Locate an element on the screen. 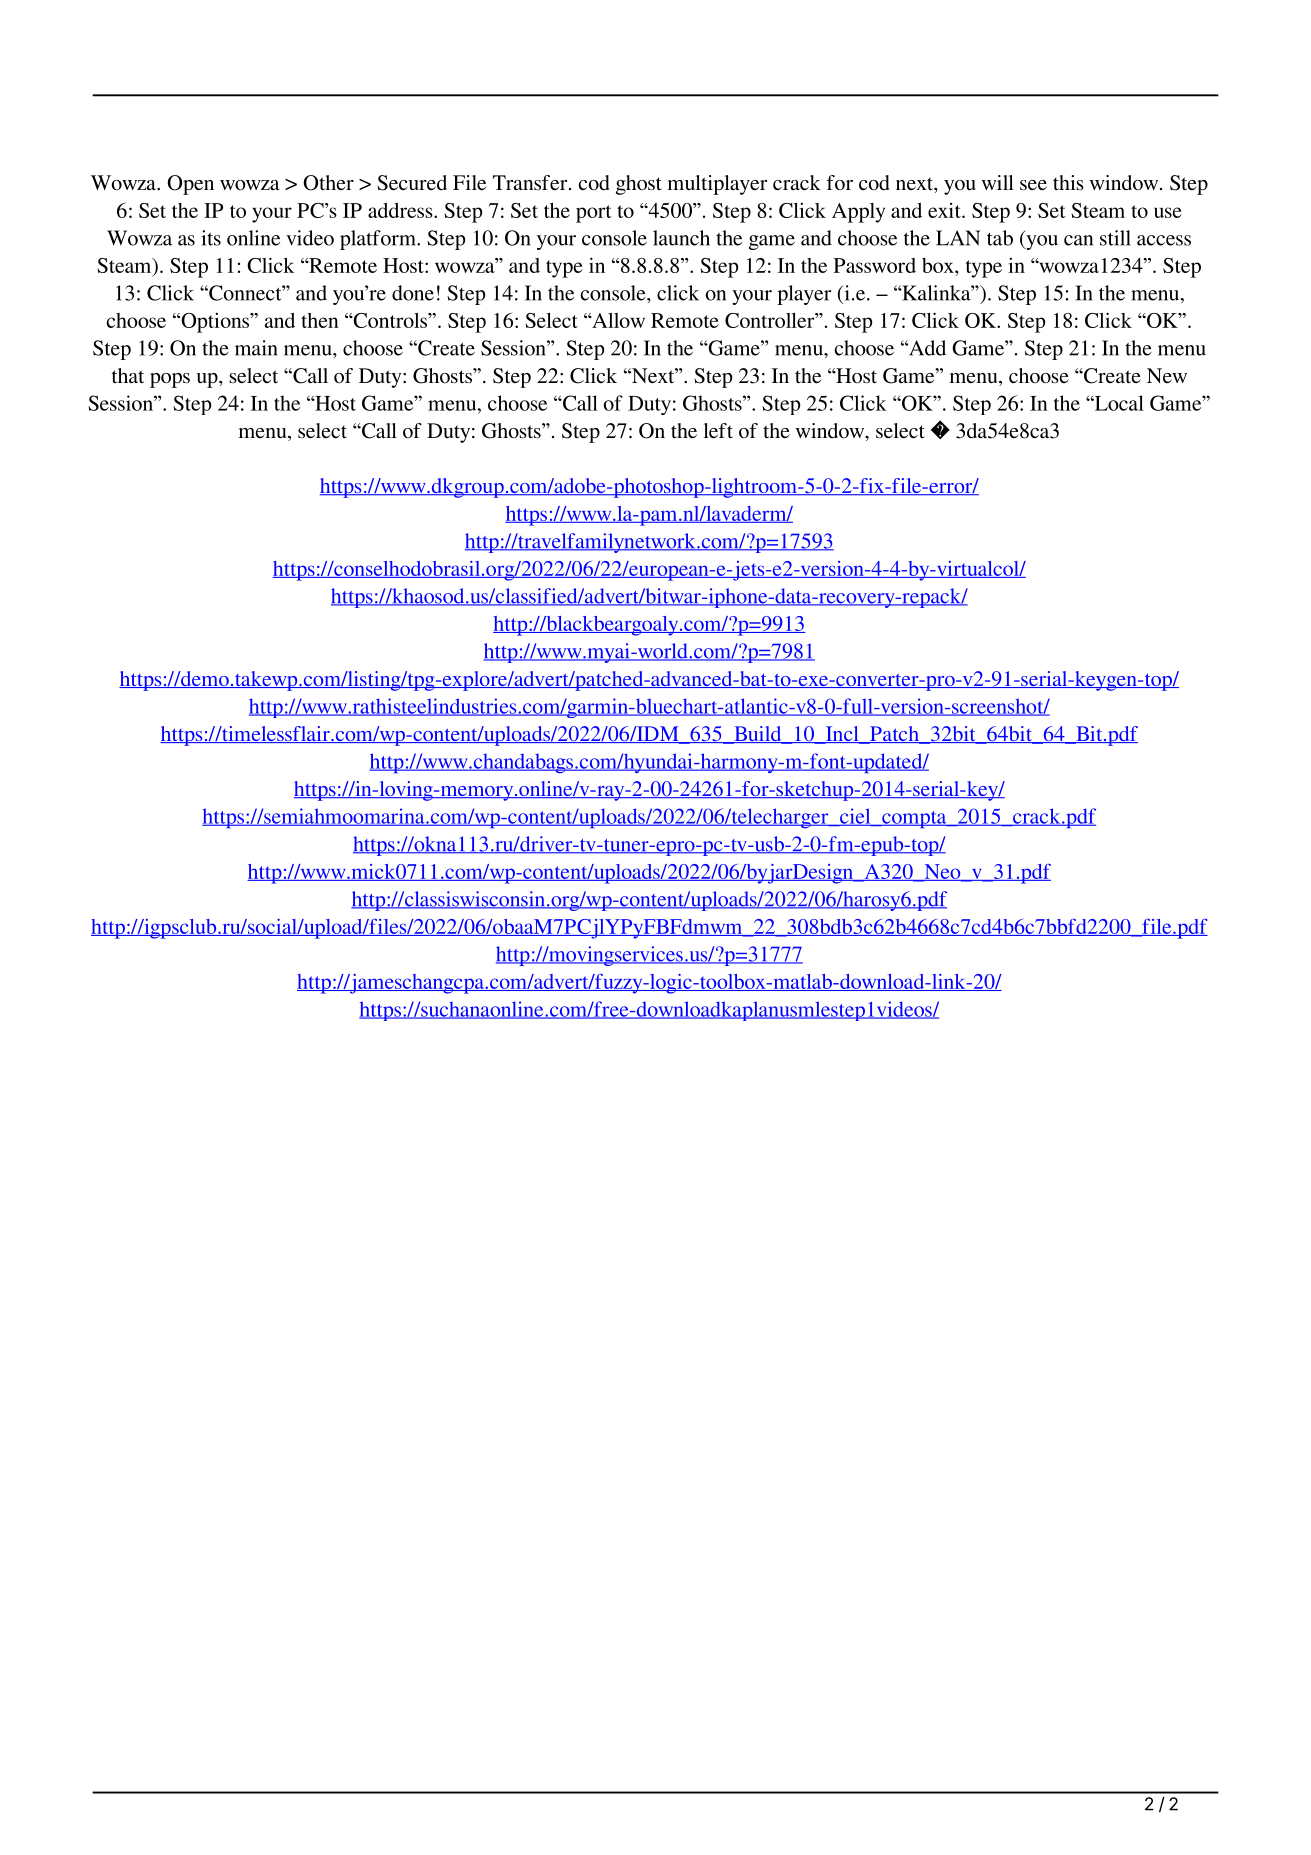 The height and width of the screenshot is (1855, 1311). left is located at coordinates (718, 430).
